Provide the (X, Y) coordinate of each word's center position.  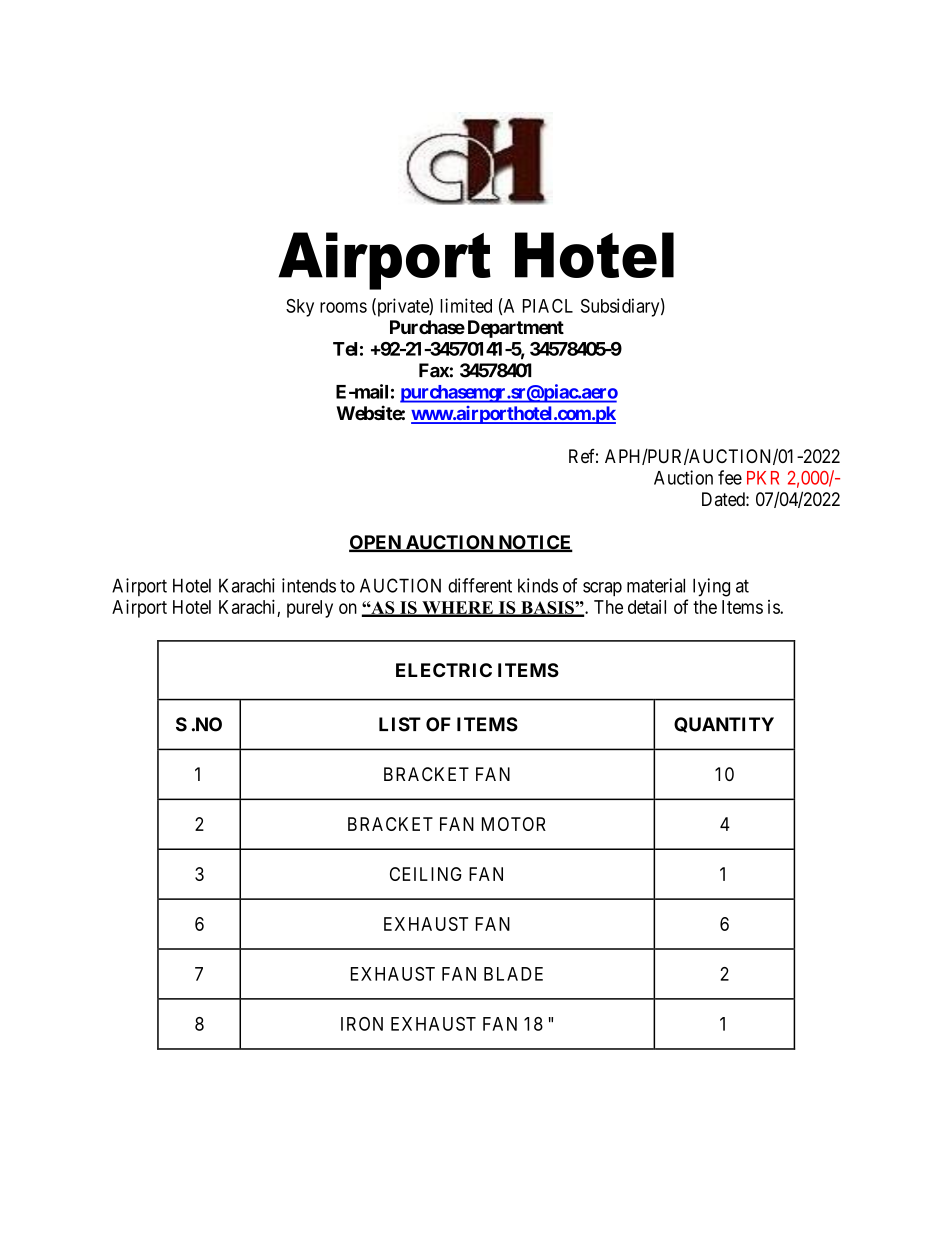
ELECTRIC (444, 670)
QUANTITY (724, 725)
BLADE (513, 974)
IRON (362, 1024)
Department (516, 329)
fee (730, 477)
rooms (343, 307)
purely (310, 609)
